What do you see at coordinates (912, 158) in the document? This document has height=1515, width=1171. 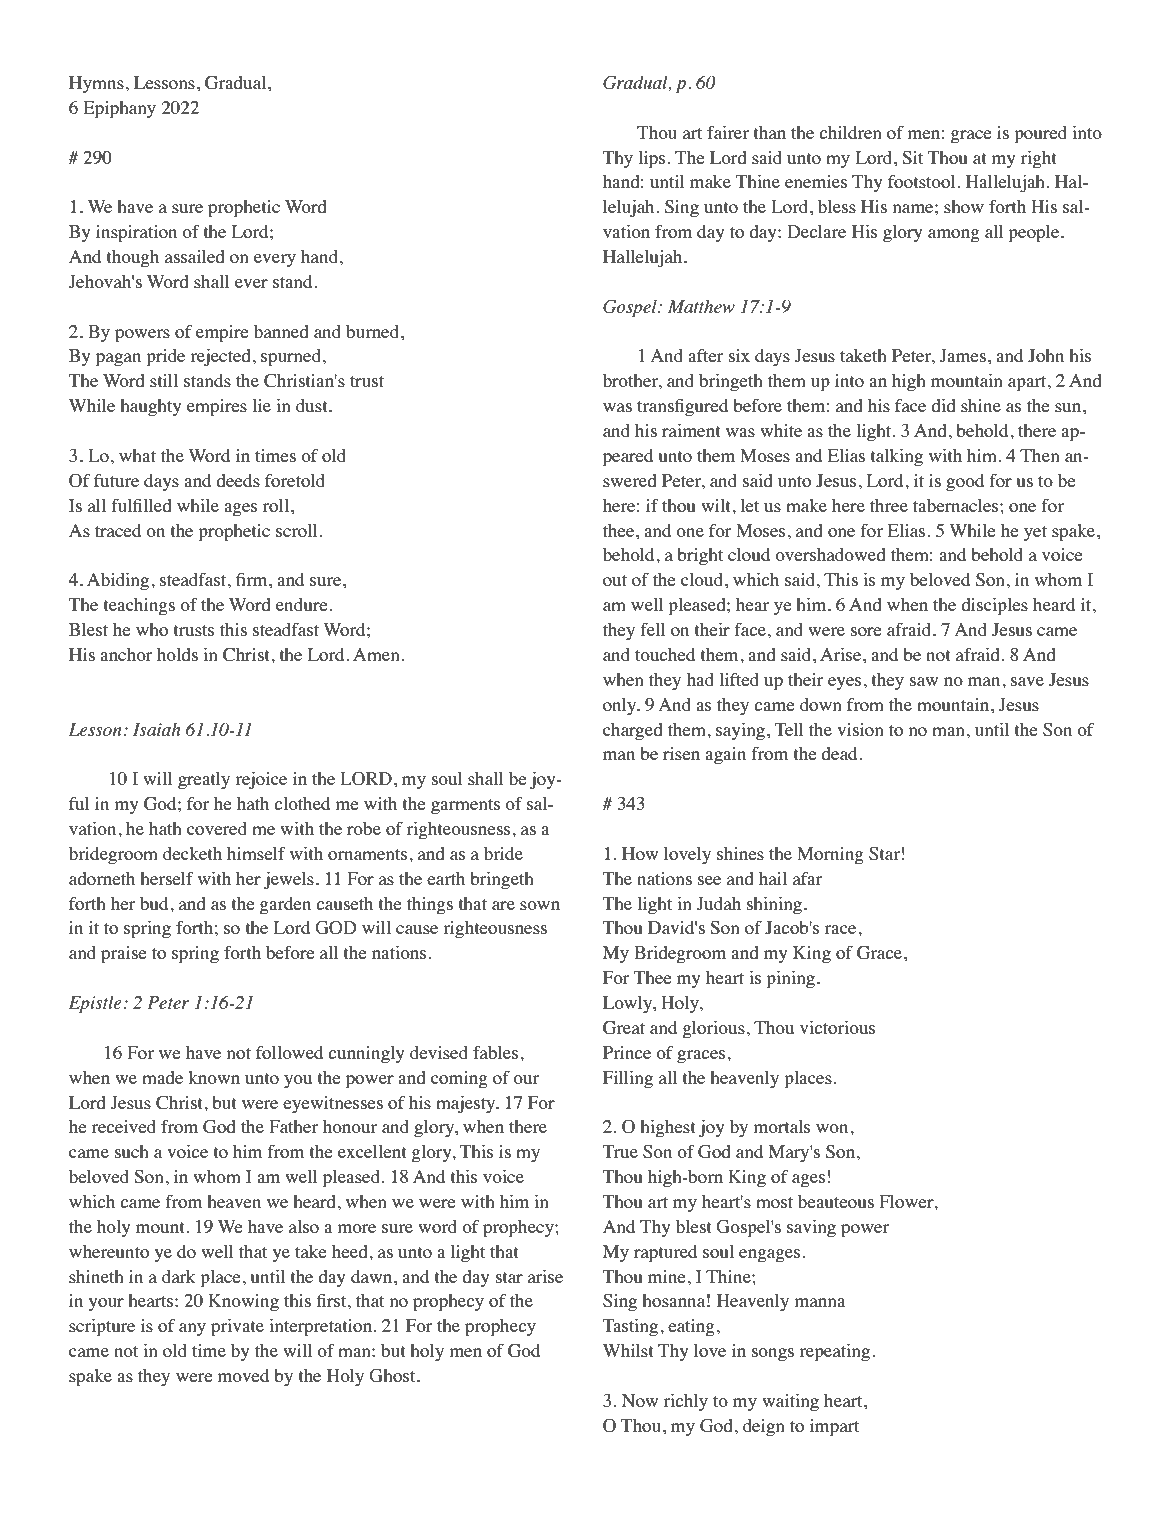 I see `Sit` at bounding box center [912, 158].
